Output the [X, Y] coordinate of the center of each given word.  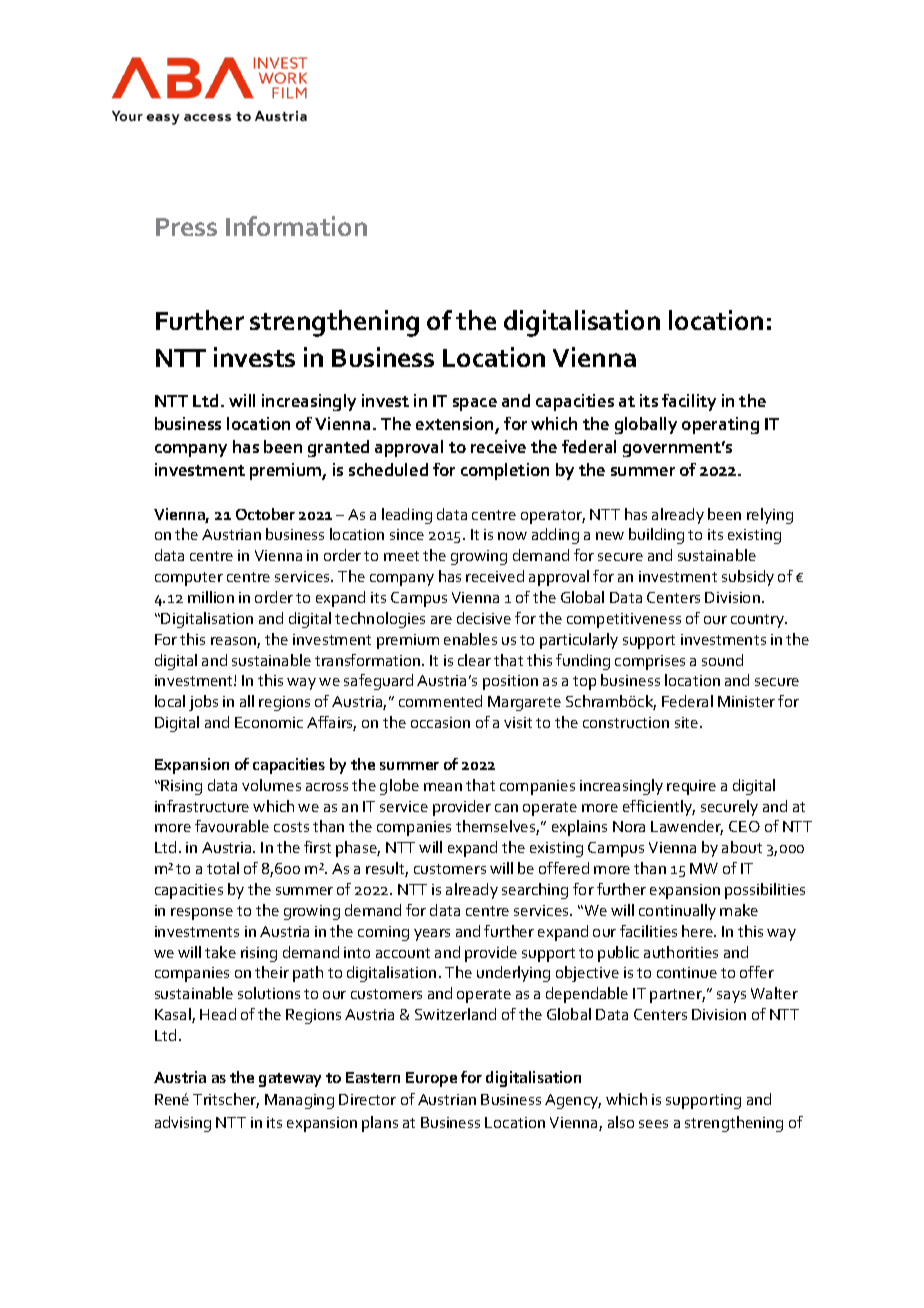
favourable [232, 826]
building [656, 536]
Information [296, 226]
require [691, 787]
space [475, 404]
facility [689, 402]
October [265, 514]
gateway [290, 1080]
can [506, 808]
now [512, 536]
